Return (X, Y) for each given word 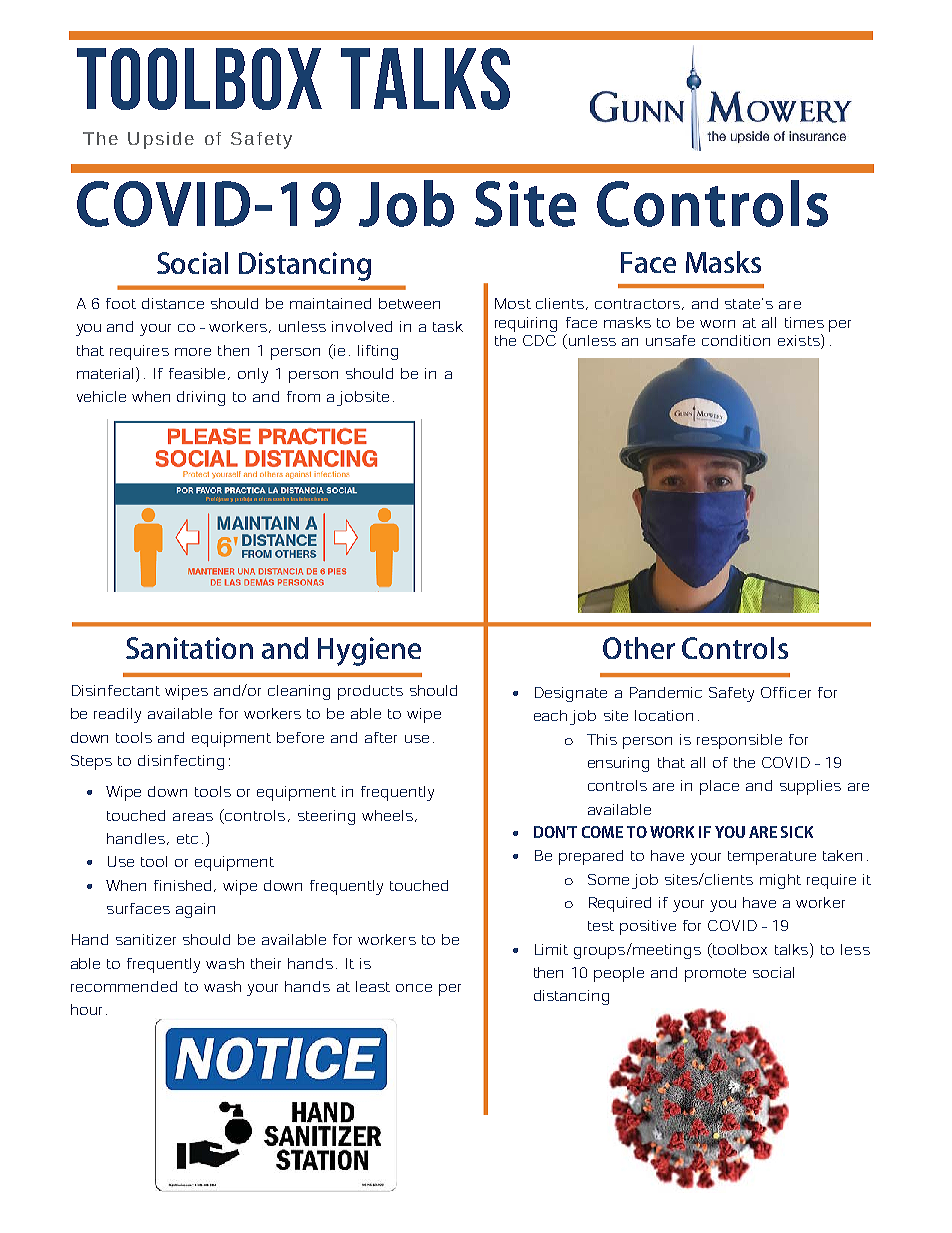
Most (513, 303)
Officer (786, 692)
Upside (161, 140)
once (414, 988)
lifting (378, 352)
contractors (637, 304)
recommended (124, 986)
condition (736, 340)
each (550, 715)
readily (117, 715)
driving (201, 398)
